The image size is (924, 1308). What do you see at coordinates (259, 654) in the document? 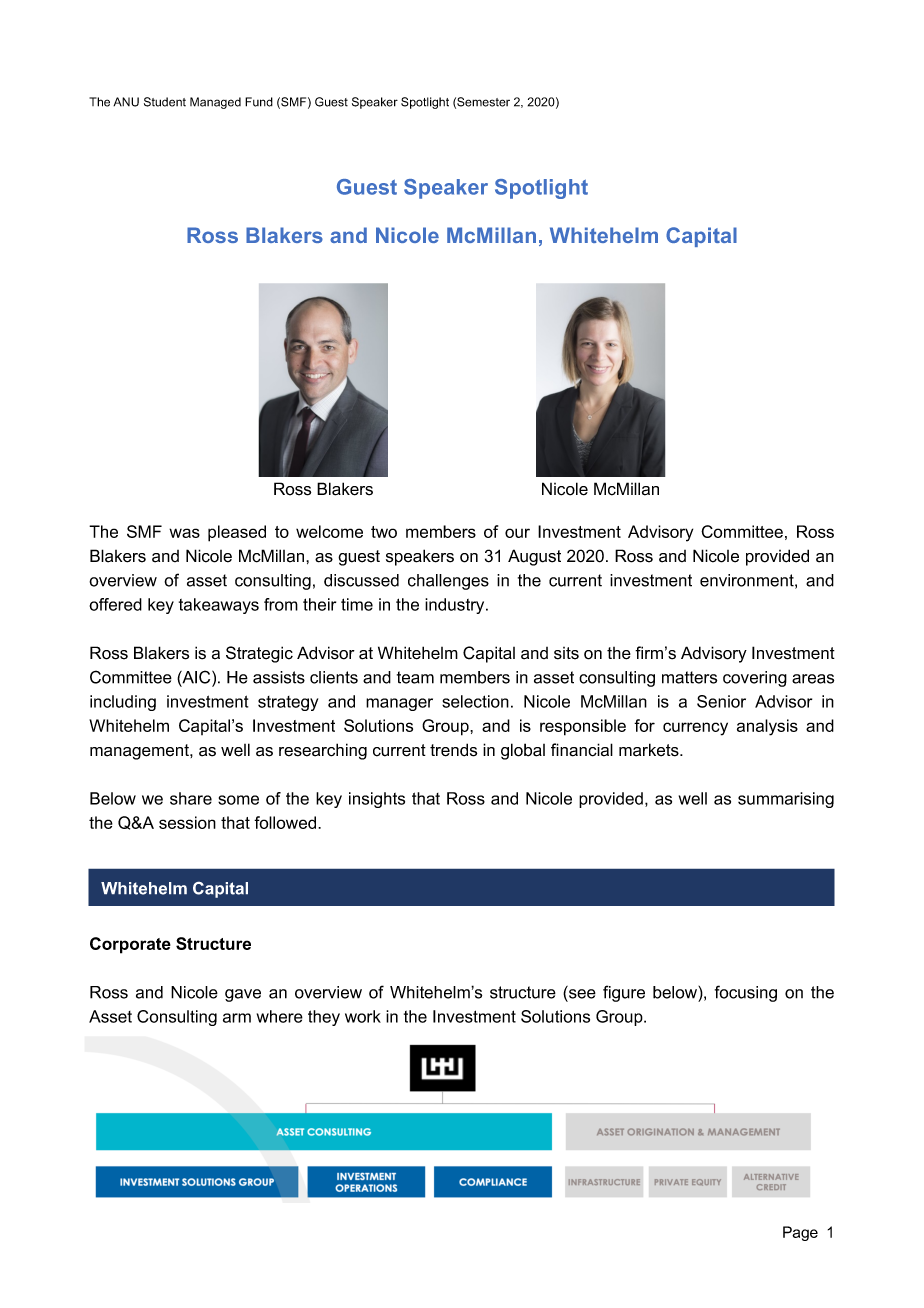
I see `Strategic` at bounding box center [259, 654].
